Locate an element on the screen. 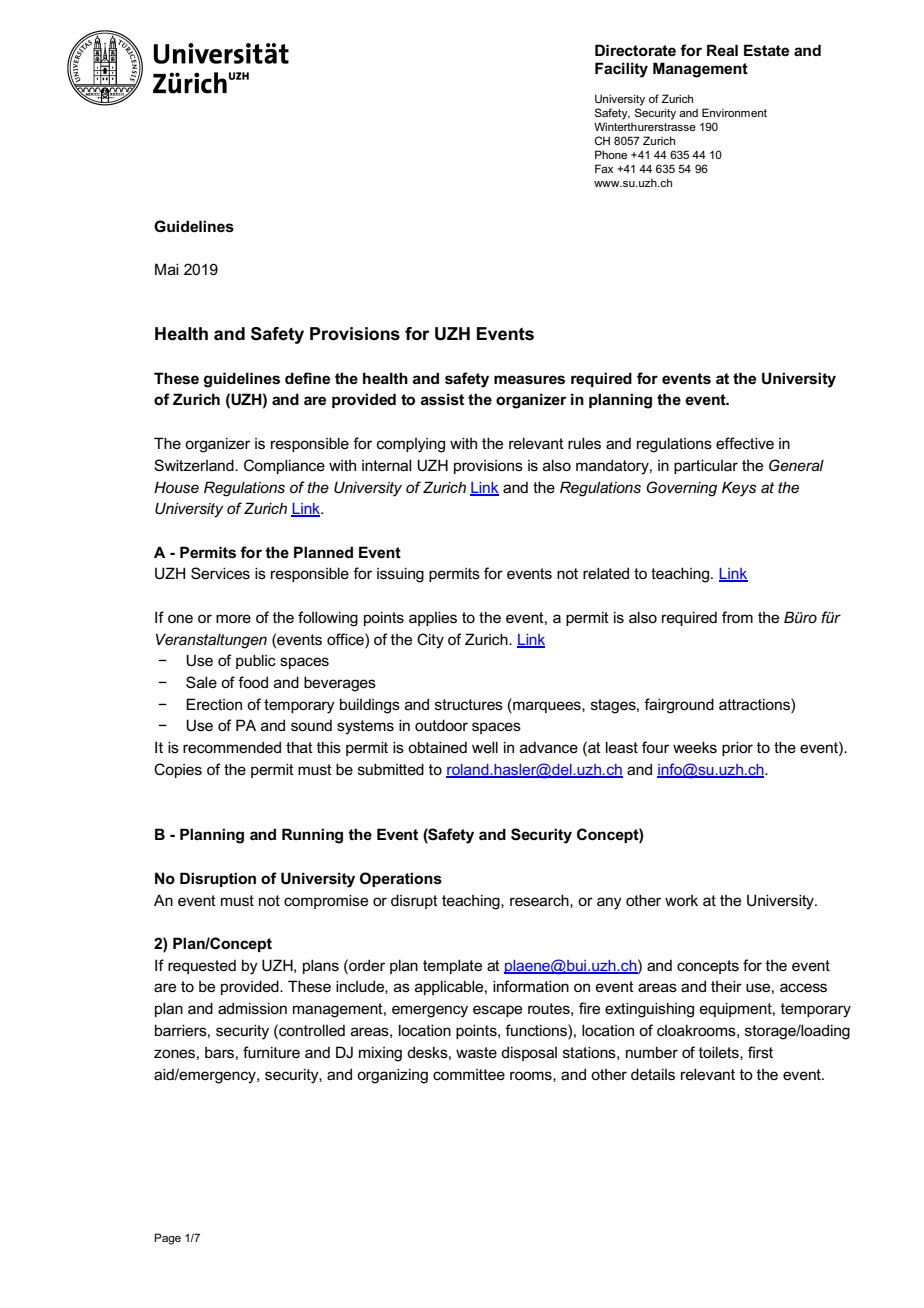 The width and height of the screenshot is (924, 1308). well is located at coordinates (485, 747).
